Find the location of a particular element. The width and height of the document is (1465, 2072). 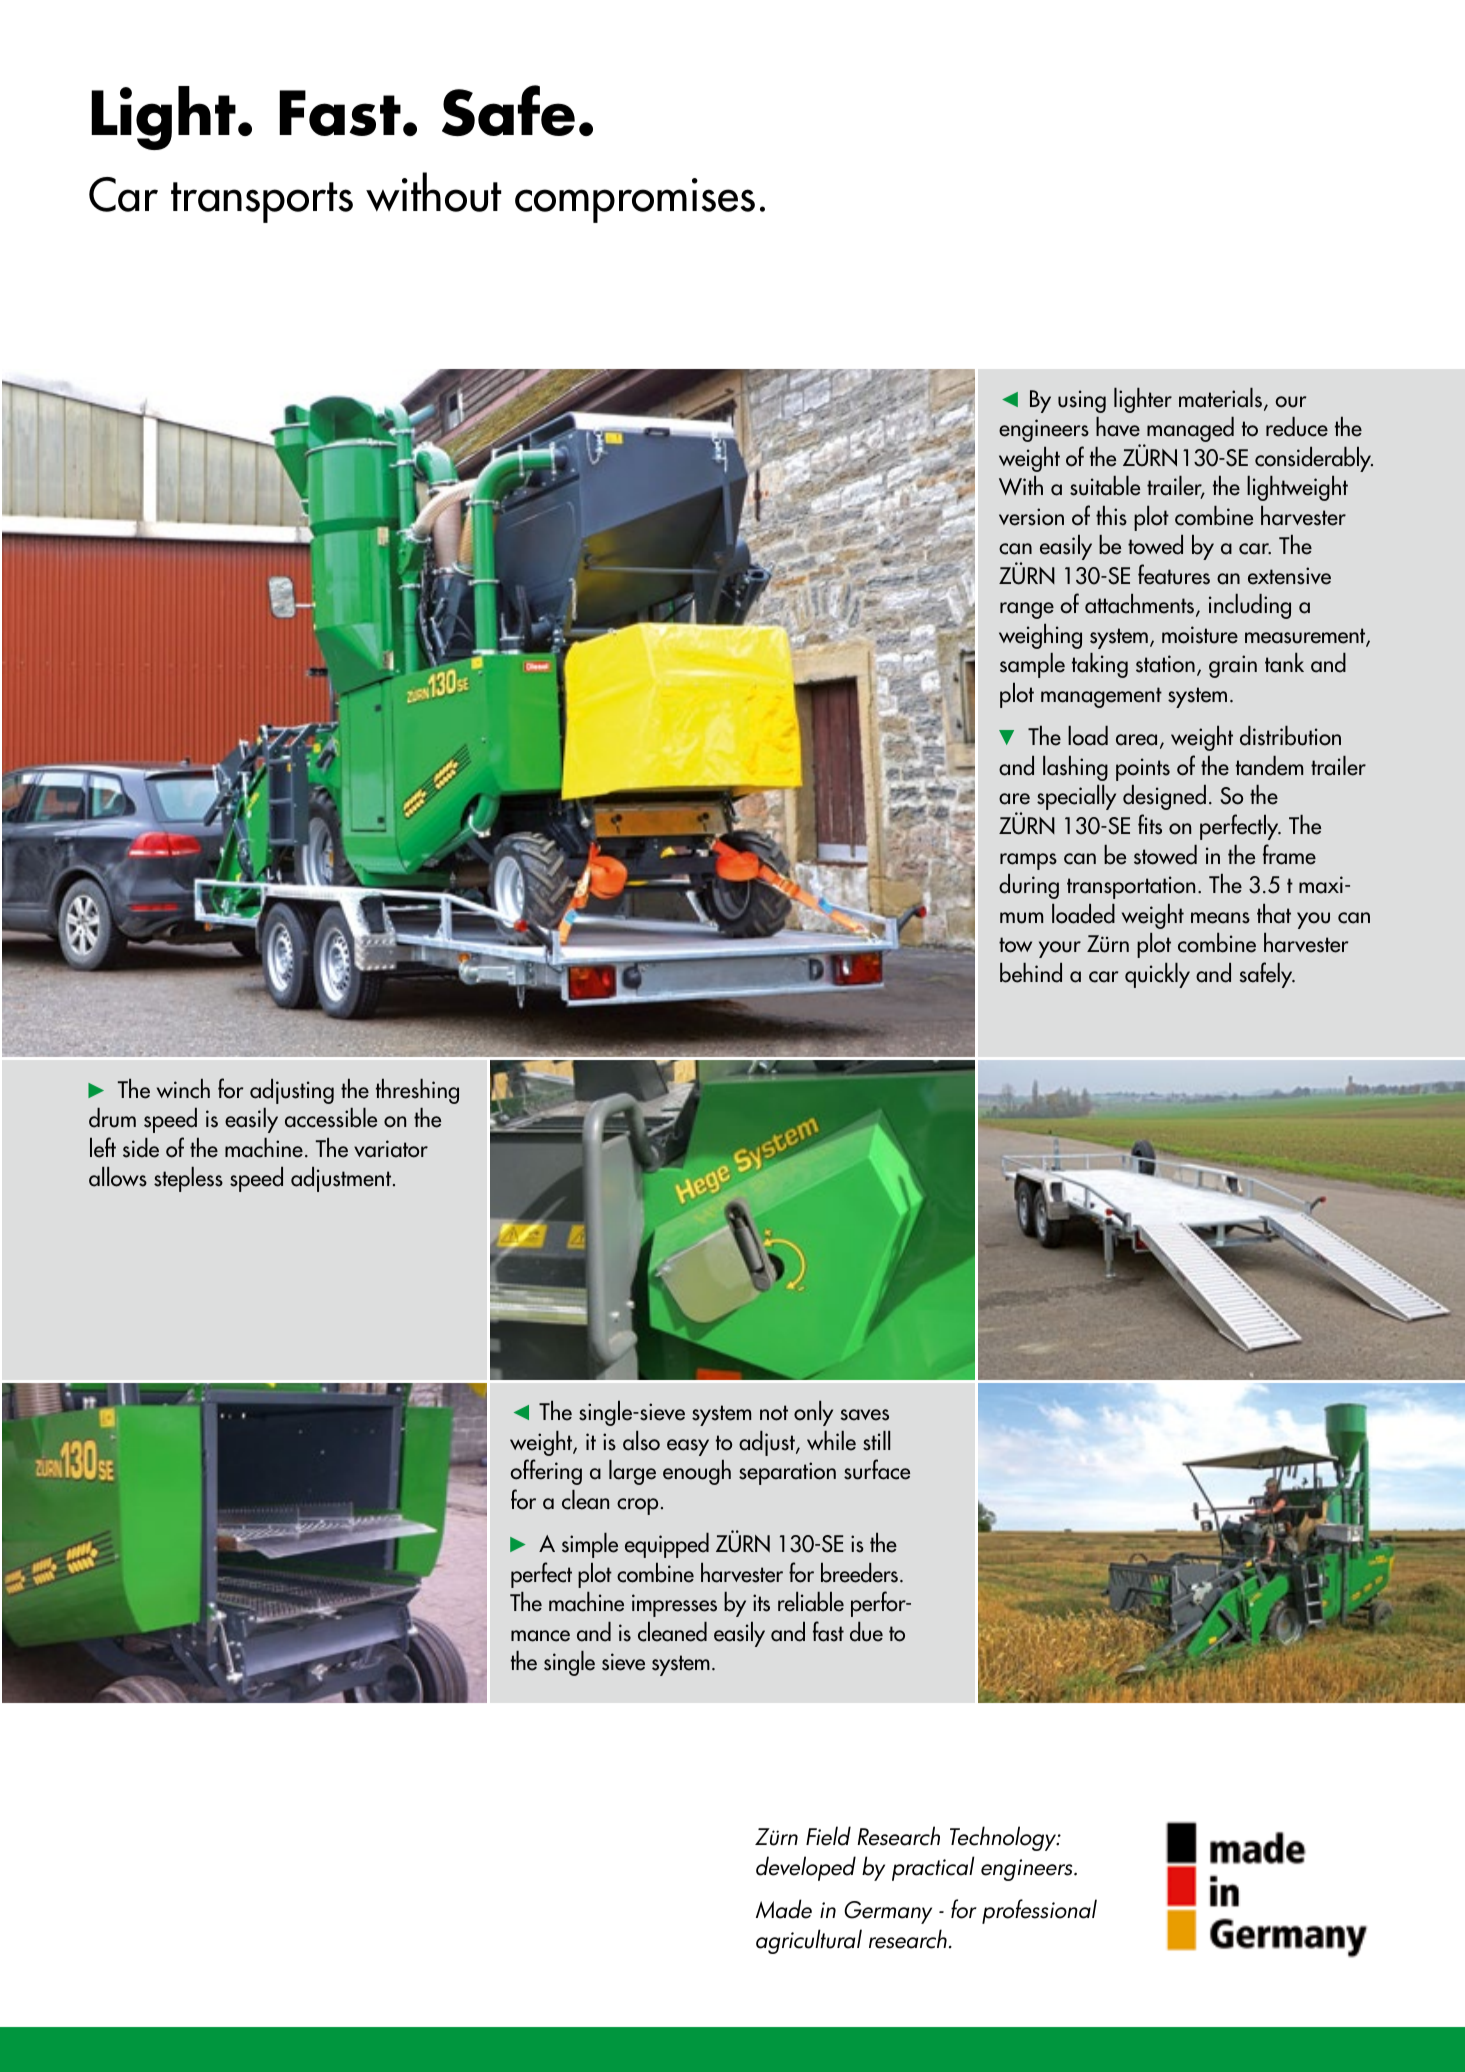

materials is located at coordinates (1220, 398).
